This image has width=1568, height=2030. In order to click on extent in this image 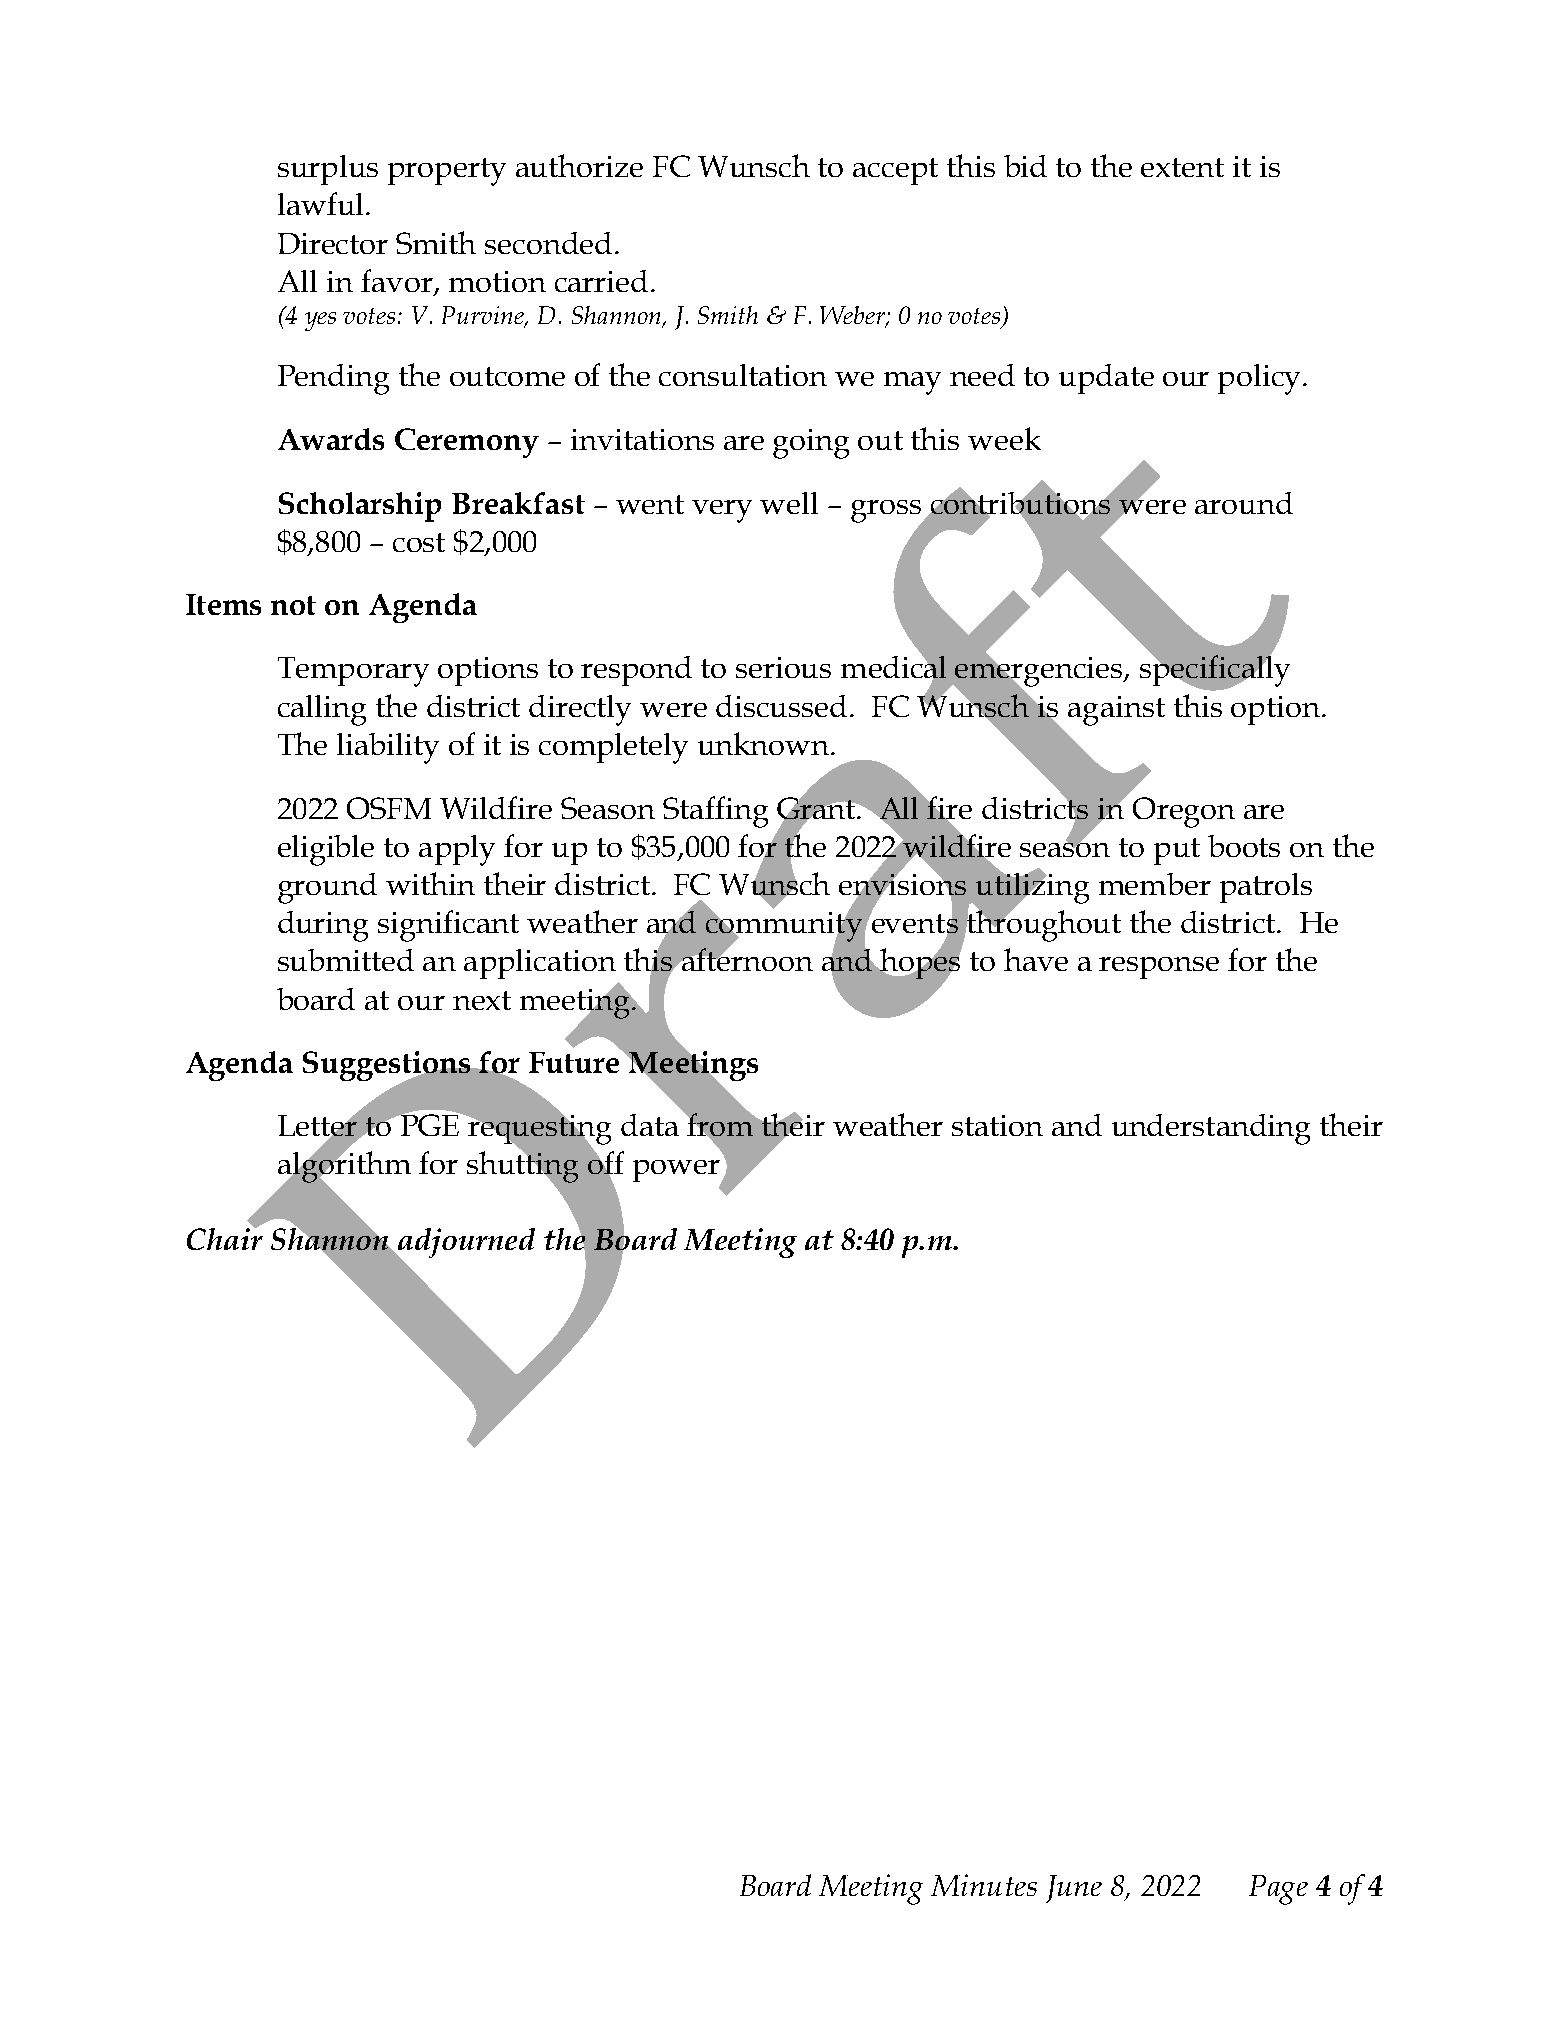, I will do `click(1182, 167)`.
